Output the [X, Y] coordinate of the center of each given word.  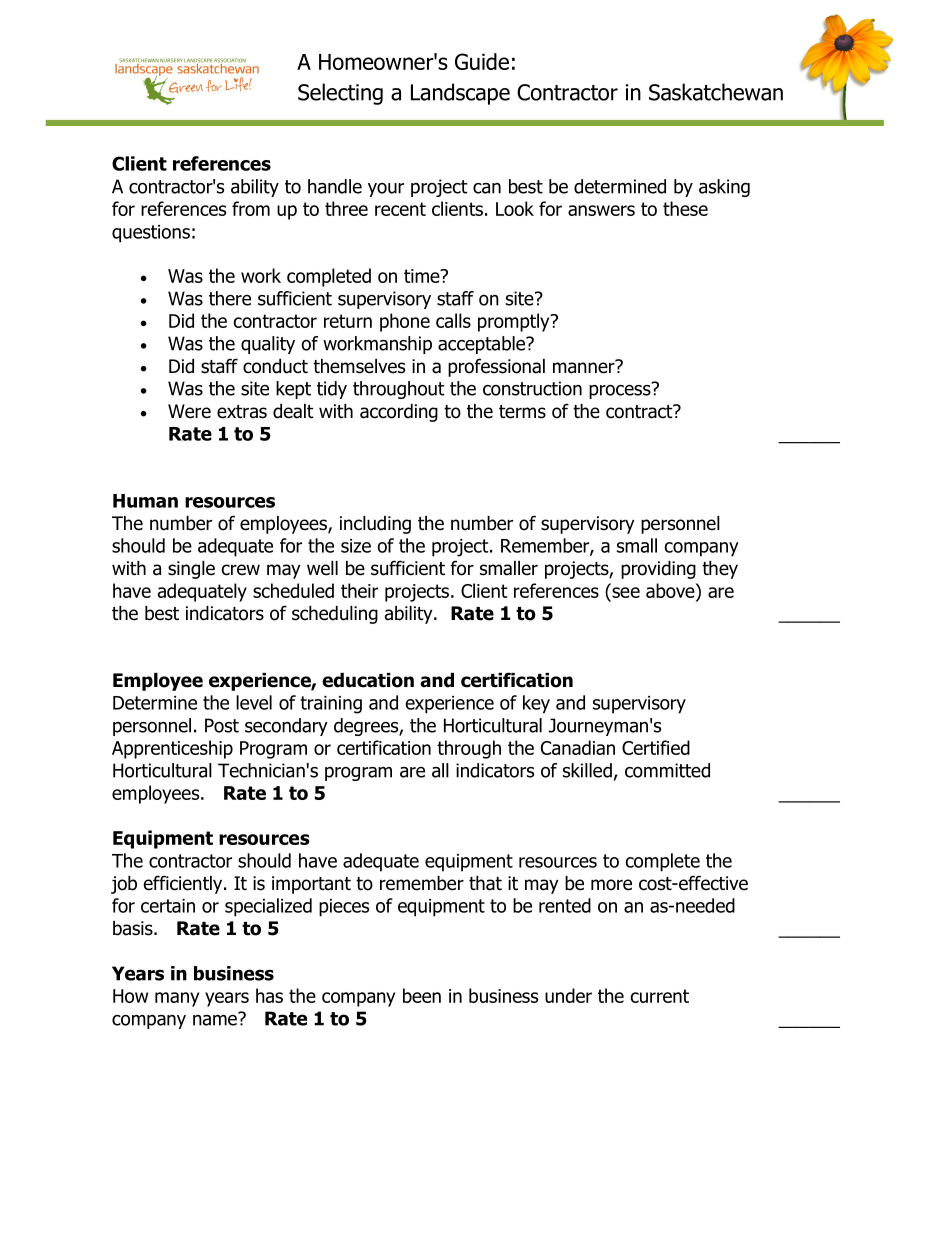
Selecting [340, 94]
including [375, 525]
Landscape [460, 94]
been [422, 995]
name [216, 1019]
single [191, 570]
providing [658, 570]
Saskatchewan [716, 92]
